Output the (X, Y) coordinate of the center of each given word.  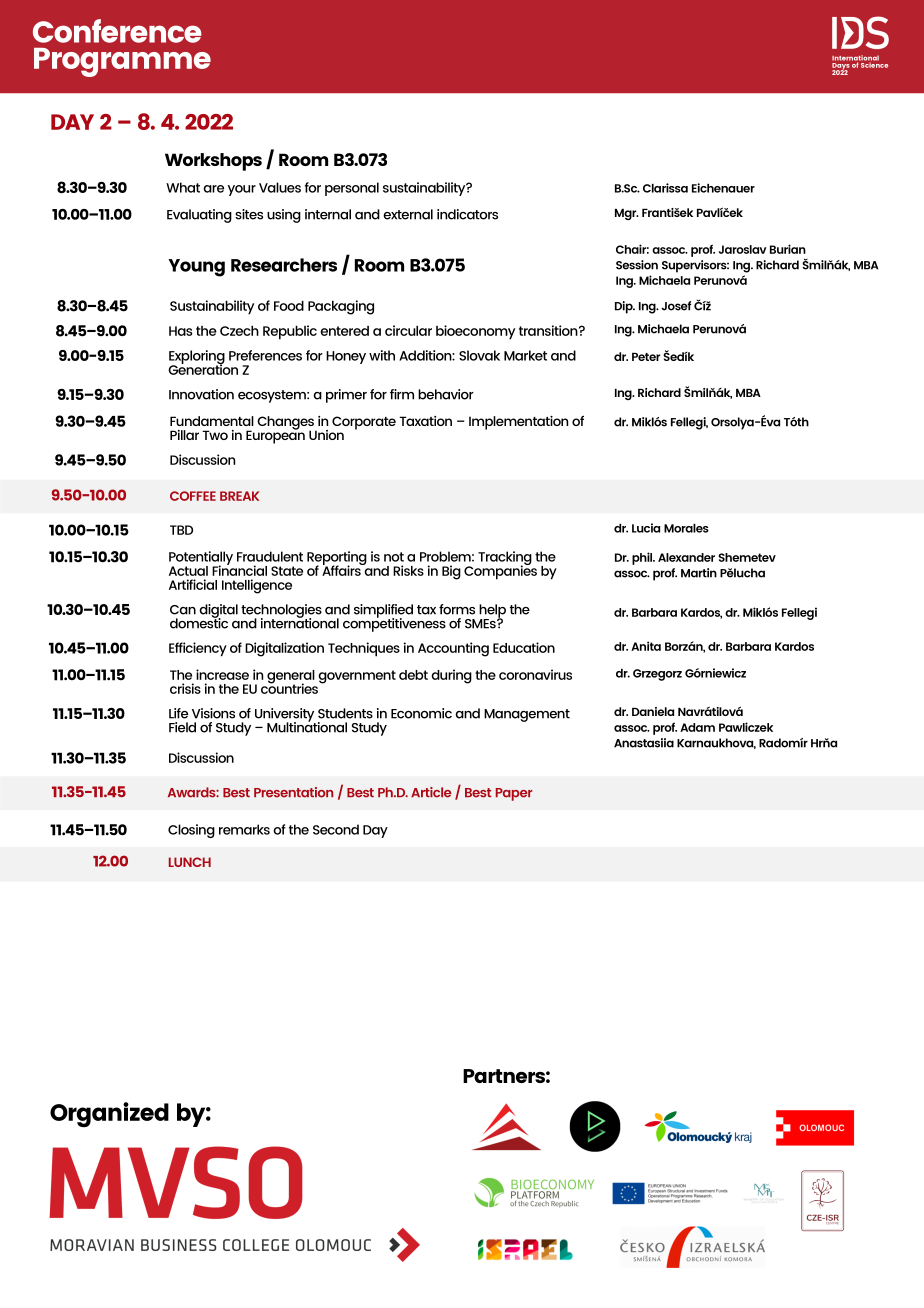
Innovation (201, 394)
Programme (122, 62)
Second (336, 829)
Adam (697, 727)
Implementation (518, 423)
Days (841, 67)
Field (182, 727)
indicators (467, 214)
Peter (646, 357)
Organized (109, 1114)
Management (527, 715)
